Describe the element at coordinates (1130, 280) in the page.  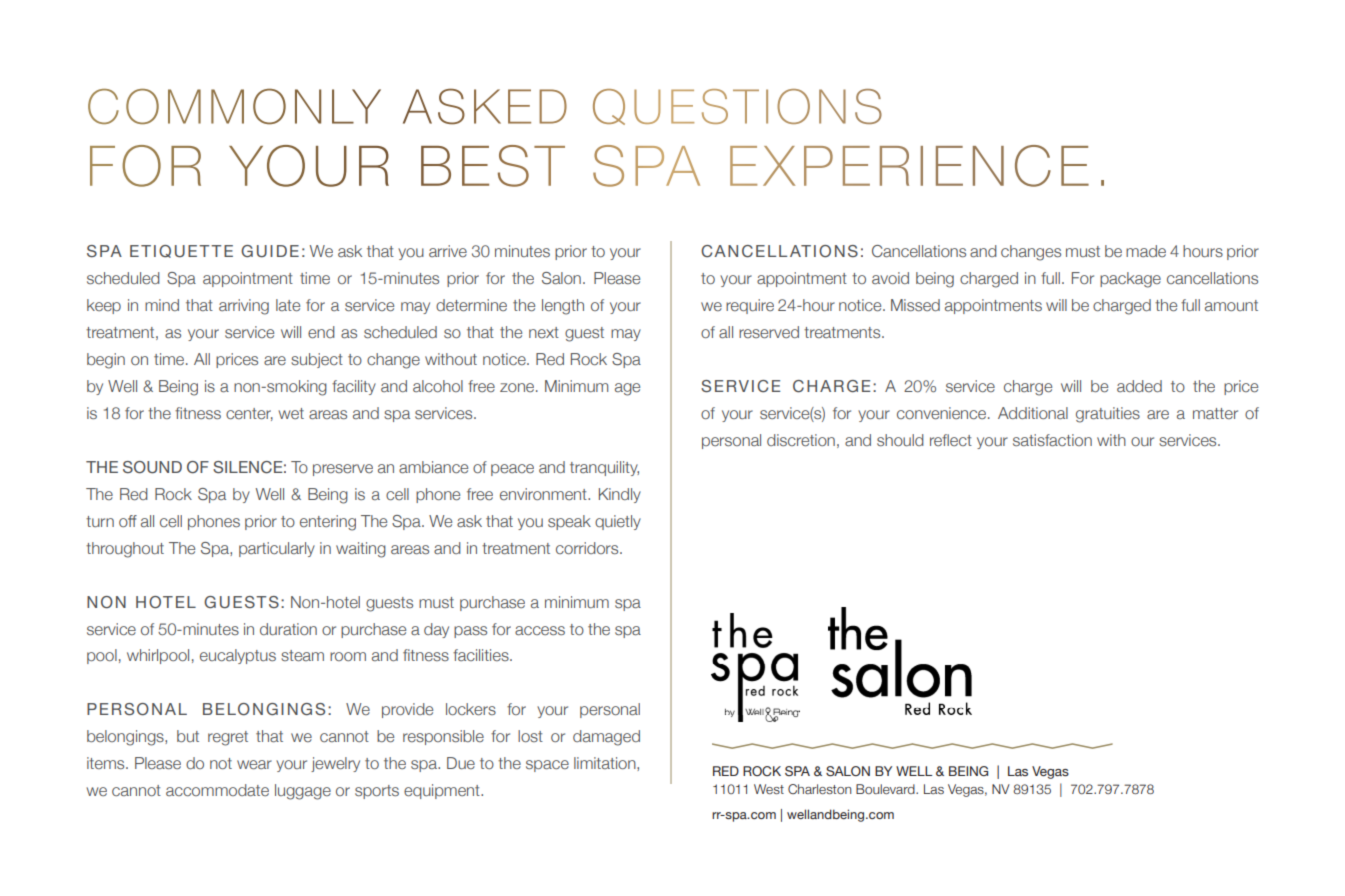
I see `package` at that location.
